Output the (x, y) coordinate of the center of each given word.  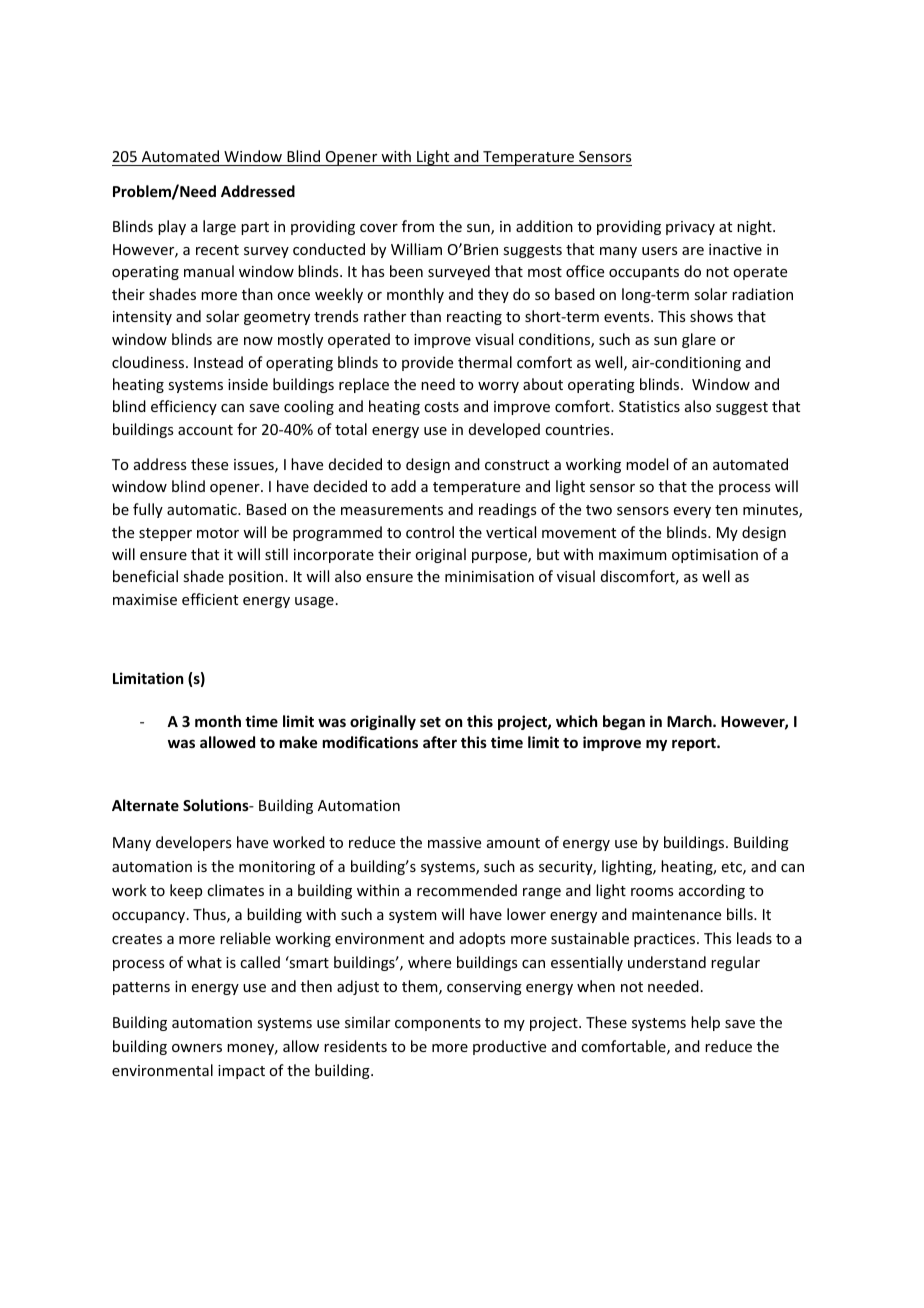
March (690, 721)
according (712, 891)
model (647, 464)
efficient (210, 599)
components (438, 1024)
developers (193, 843)
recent (217, 250)
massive (454, 842)
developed (504, 430)
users (659, 251)
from (418, 226)
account (205, 430)
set (430, 722)
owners (197, 1048)
